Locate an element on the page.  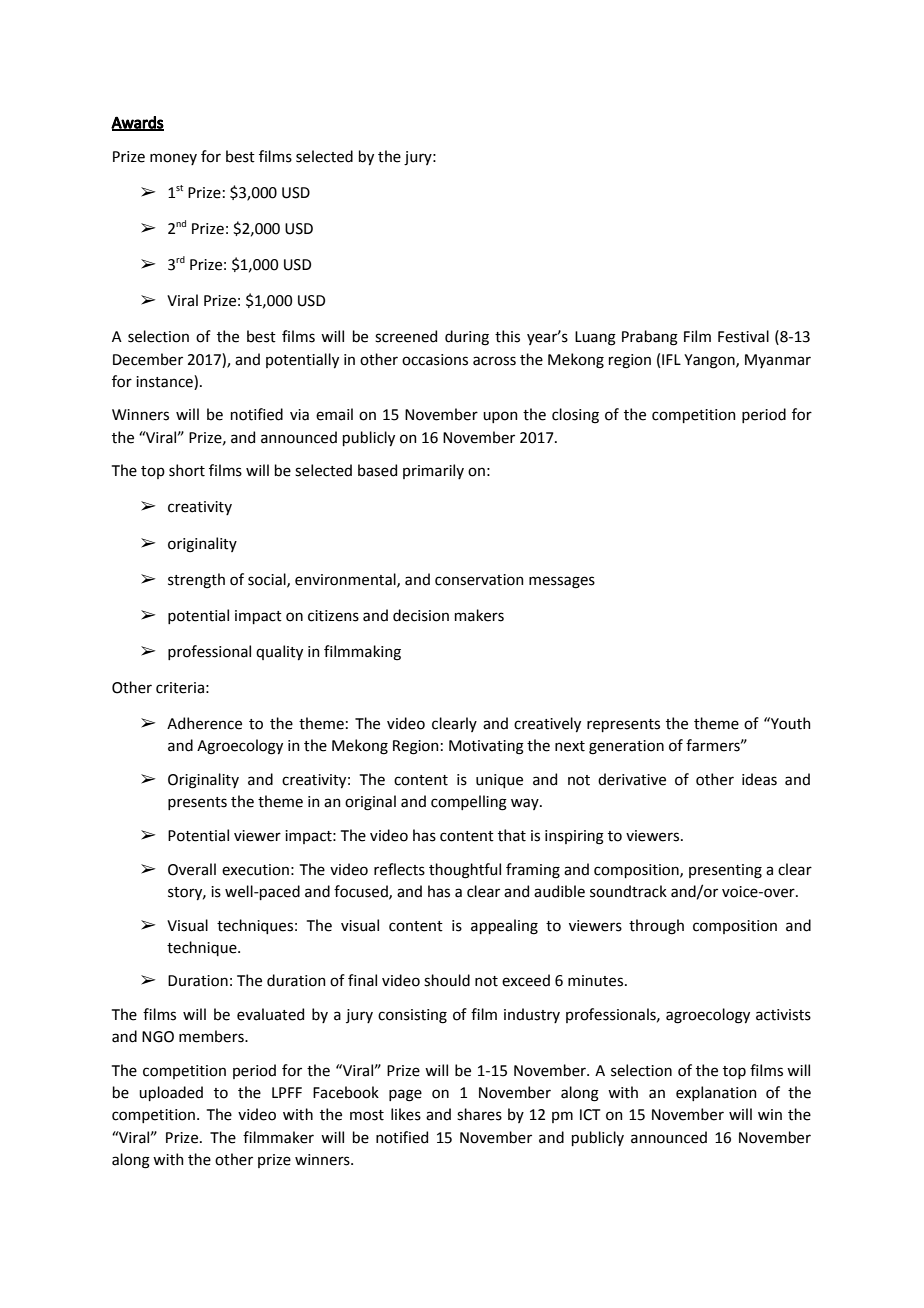
messages is located at coordinates (562, 582).
